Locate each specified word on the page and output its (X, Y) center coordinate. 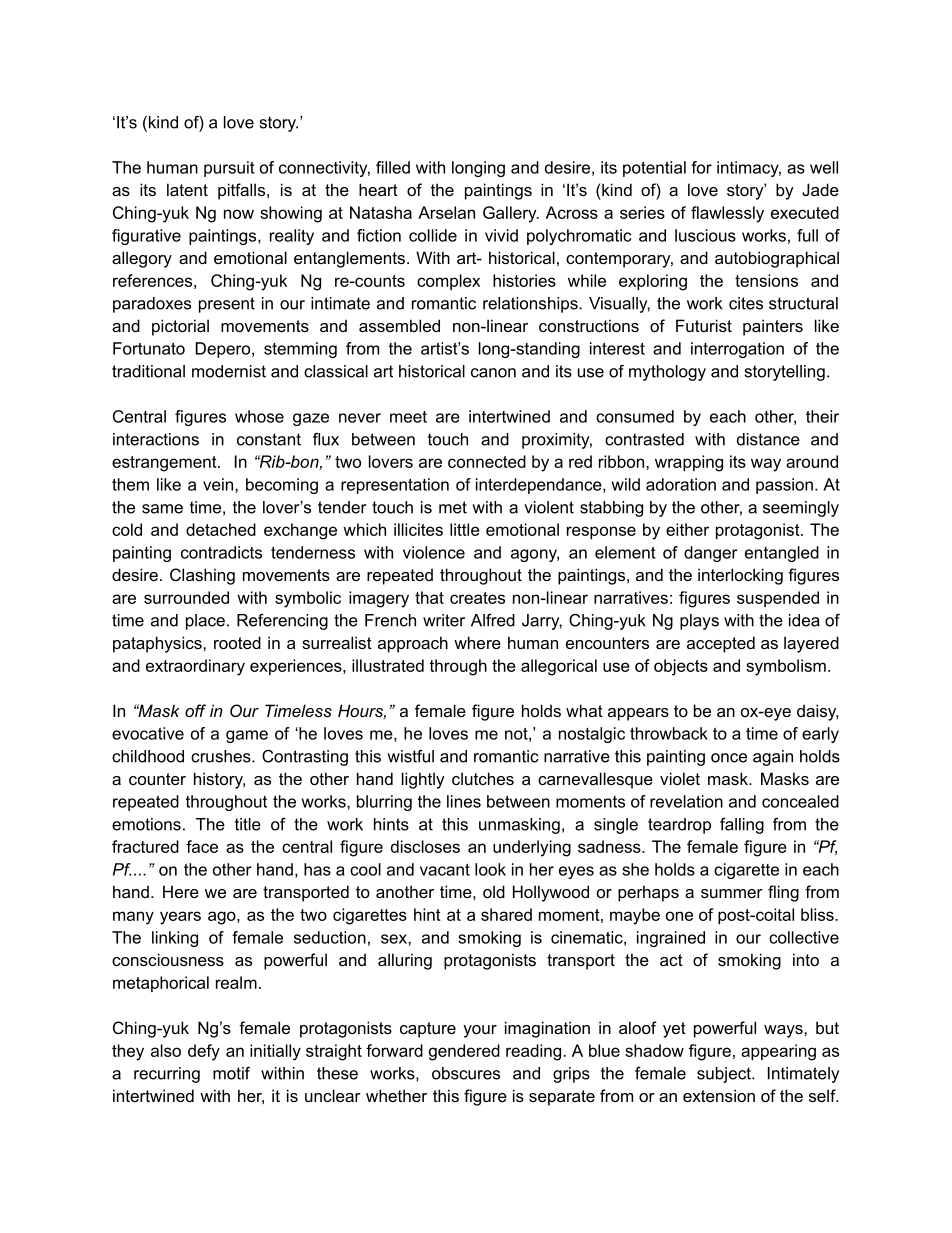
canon (493, 373)
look (490, 869)
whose (259, 416)
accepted (721, 644)
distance (768, 439)
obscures (466, 1073)
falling (742, 826)
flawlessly (727, 214)
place (205, 622)
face (202, 846)
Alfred (493, 620)
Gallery (511, 214)
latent (187, 189)
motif (231, 1073)
